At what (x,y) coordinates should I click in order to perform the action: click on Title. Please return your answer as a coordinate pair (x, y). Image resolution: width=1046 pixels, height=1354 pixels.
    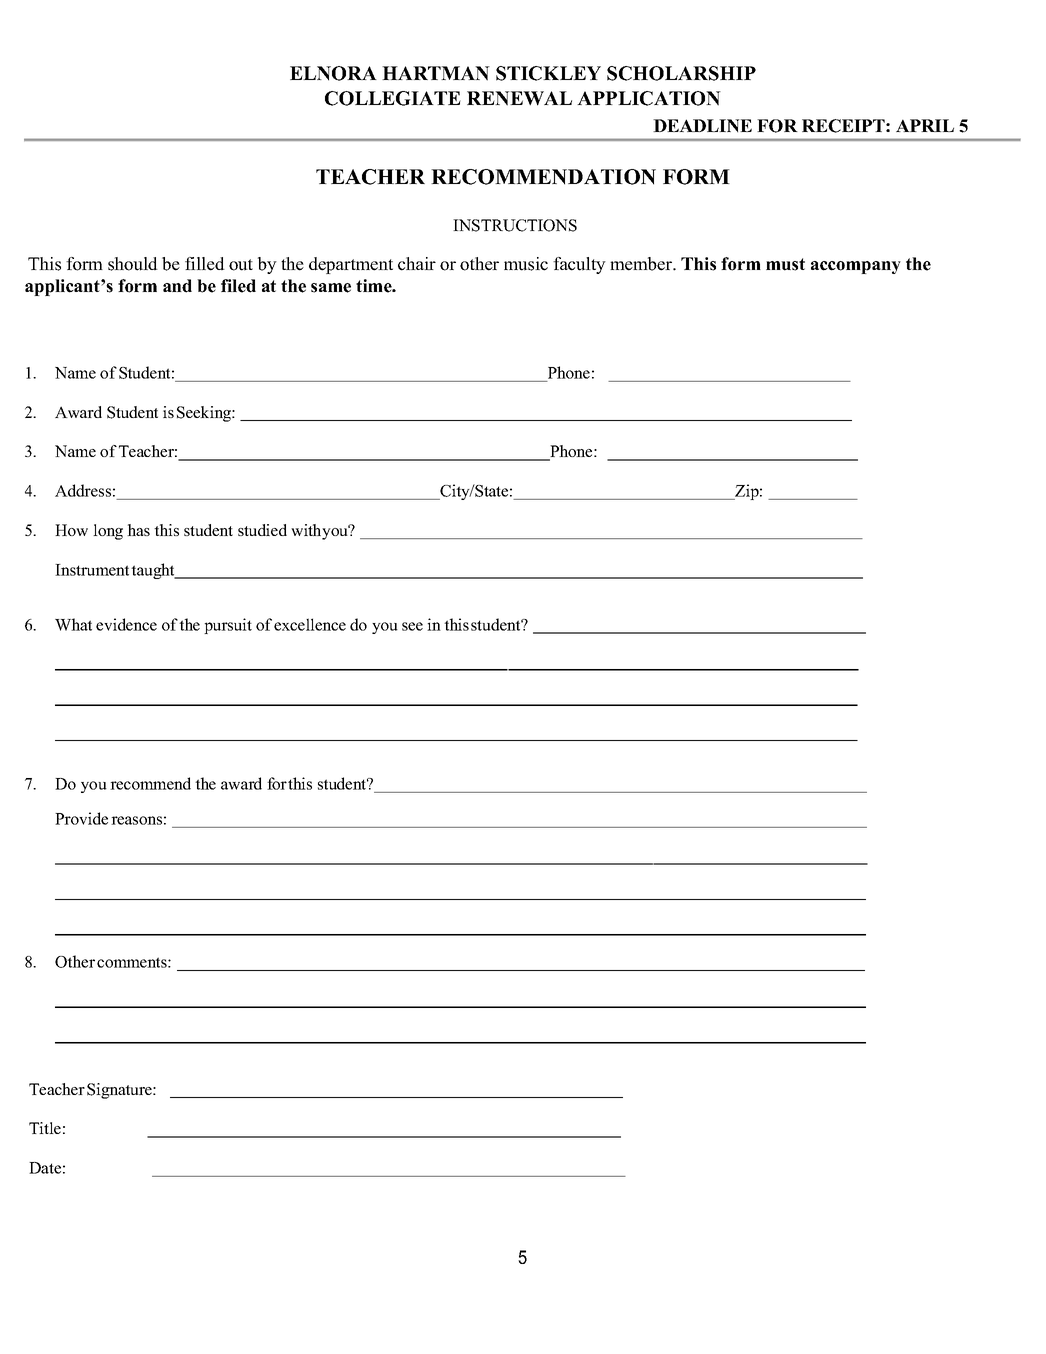
    Looking at the image, I should click on (45, 1128).
